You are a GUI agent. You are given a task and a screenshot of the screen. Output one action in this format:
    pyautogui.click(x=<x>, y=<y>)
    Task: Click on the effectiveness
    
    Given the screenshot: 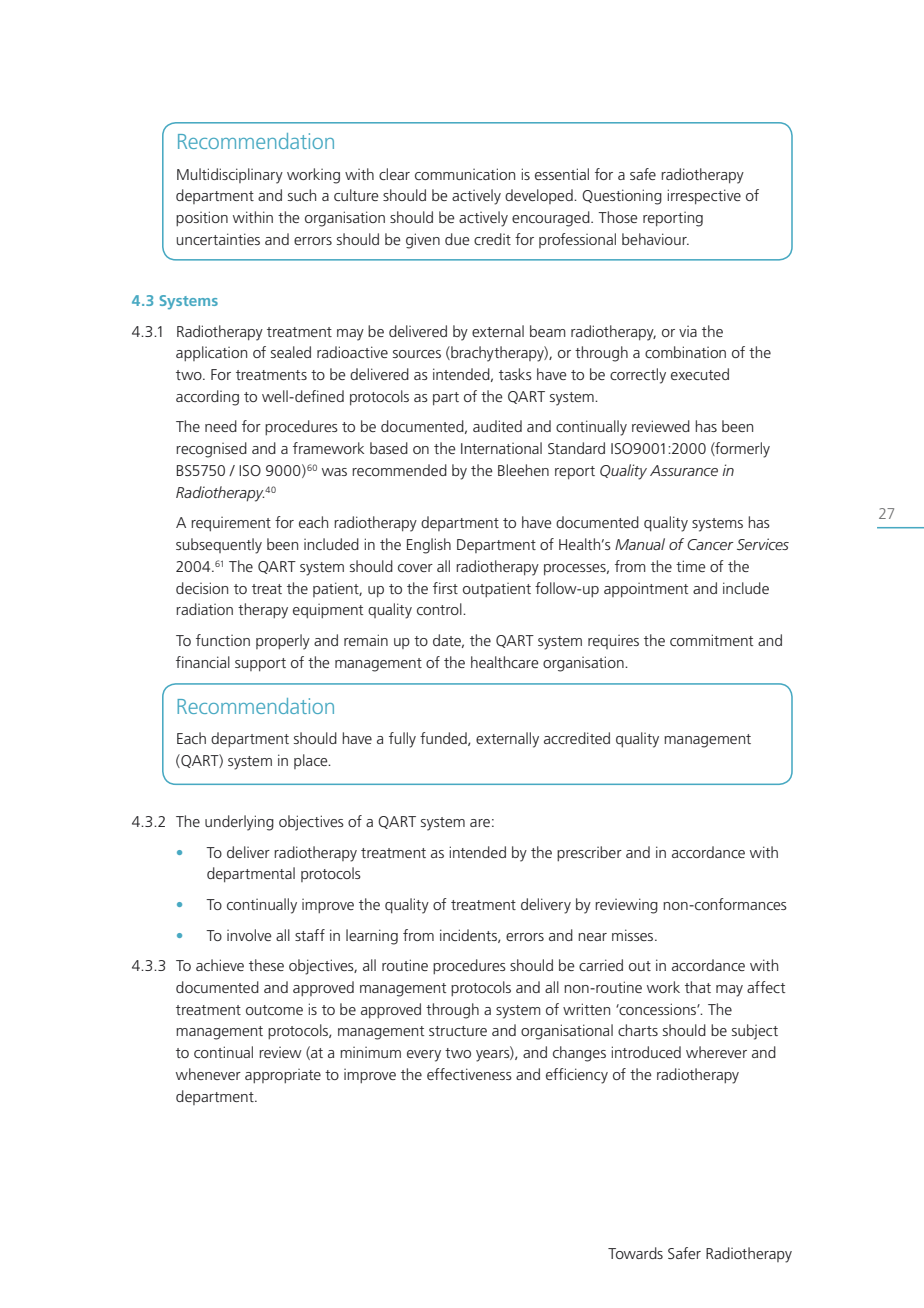 What is the action you would take?
    pyautogui.click(x=469, y=1074)
